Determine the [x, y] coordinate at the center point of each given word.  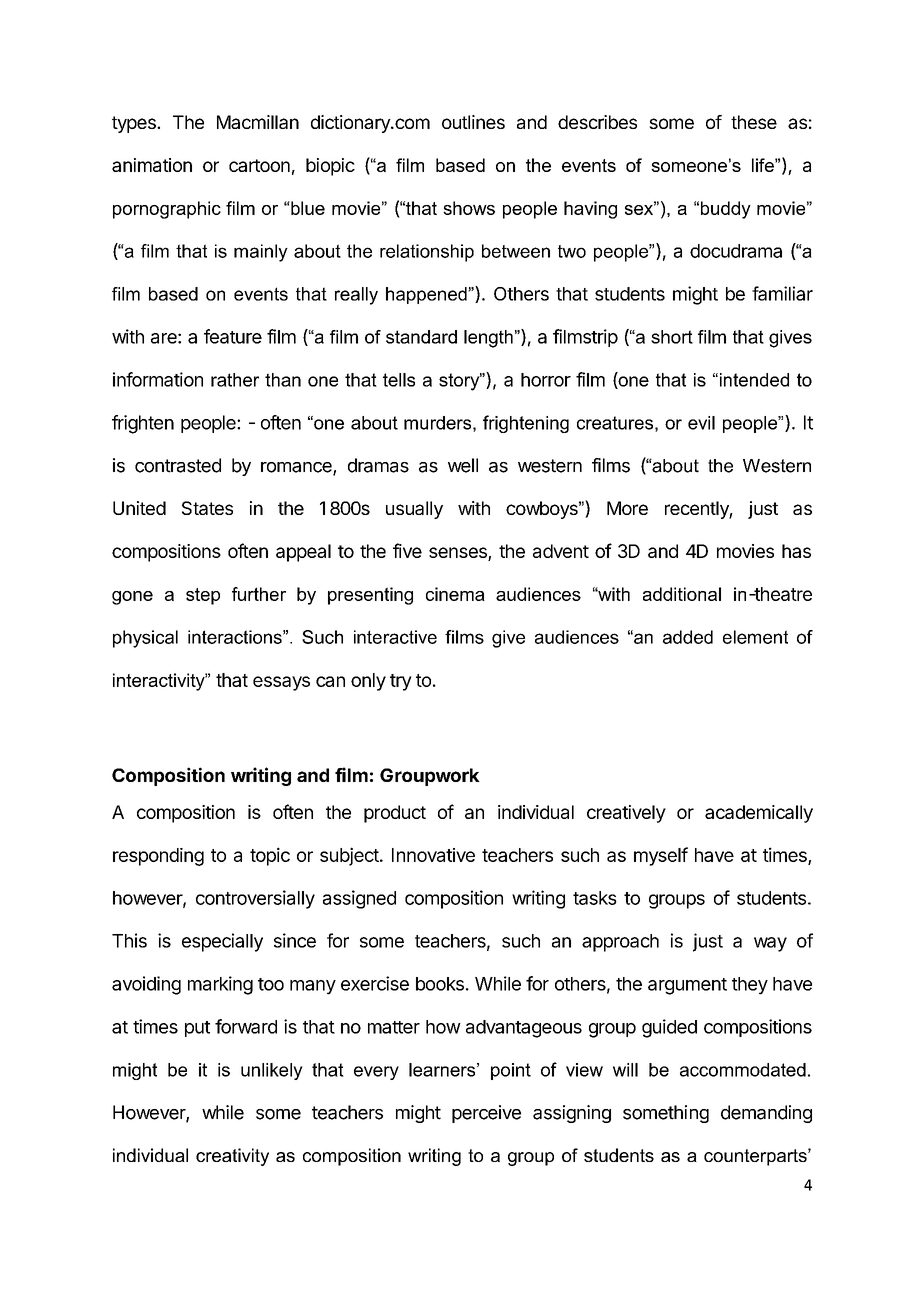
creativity [232, 1157]
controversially [255, 899]
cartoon [259, 165]
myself [661, 856]
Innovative [433, 855]
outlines [473, 122]
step [203, 596]
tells [399, 380]
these [754, 122]
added [688, 637]
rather [235, 380]
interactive [395, 637]
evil [701, 423]
